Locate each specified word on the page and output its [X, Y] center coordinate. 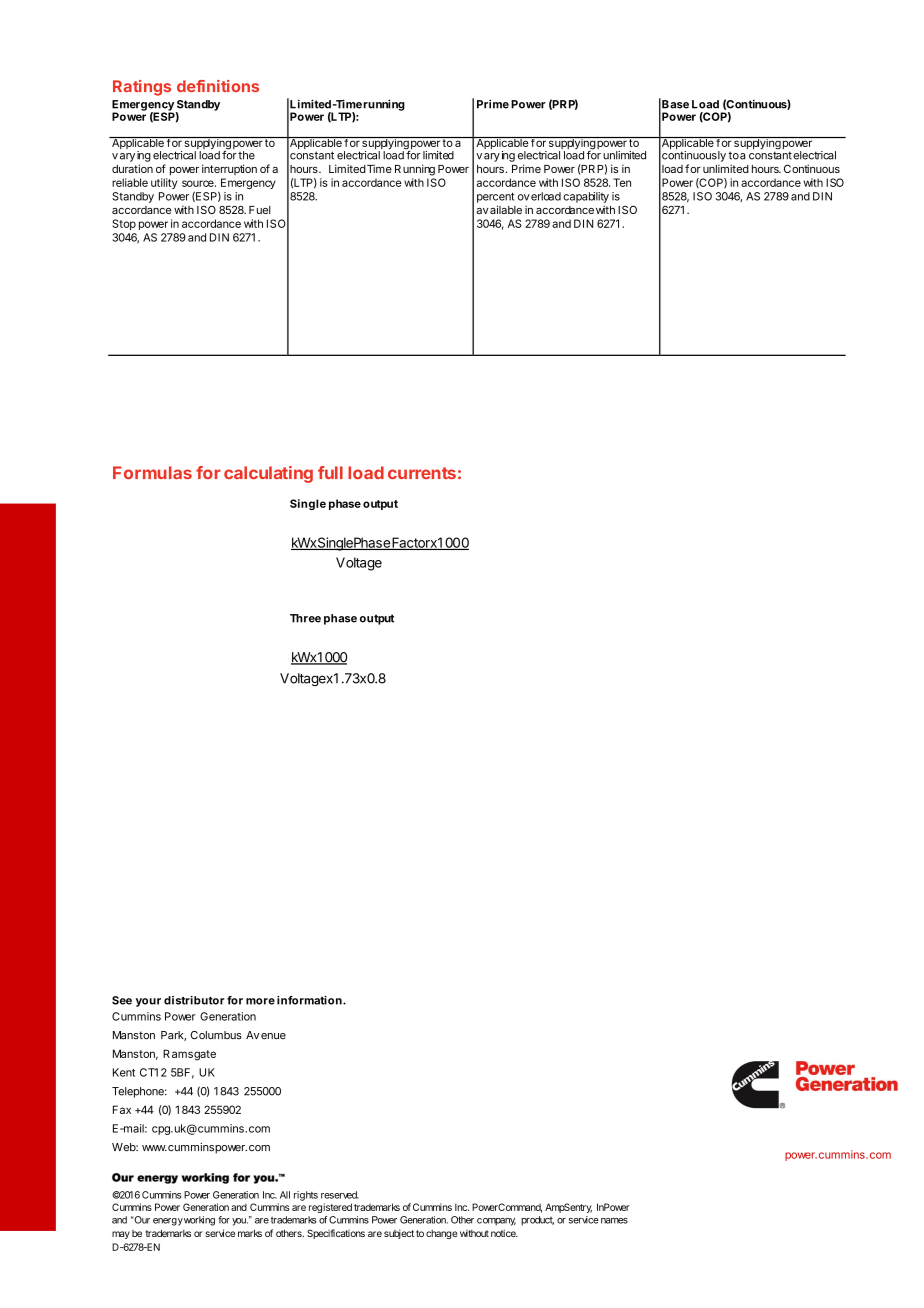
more [260, 1001]
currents [422, 473]
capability [586, 197]
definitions [218, 86]
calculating [268, 474]
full [330, 472]
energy [168, 1222]
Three [305, 618]
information [310, 1000]
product [537, 1221]
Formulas [152, 472]
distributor [194, 1000]
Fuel [260, 210]
